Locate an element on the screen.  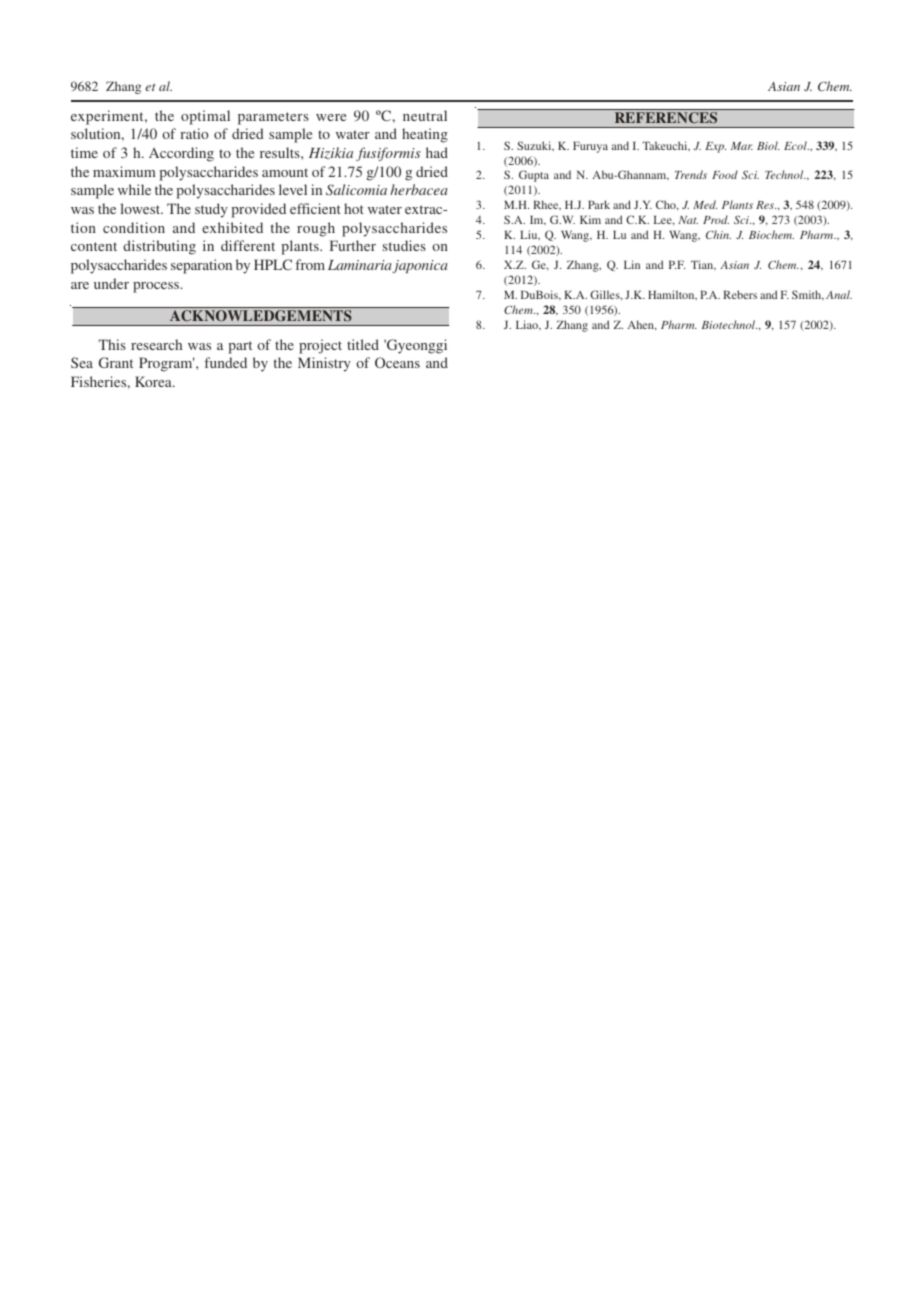
Korea is located at coordinates (154, 381).
